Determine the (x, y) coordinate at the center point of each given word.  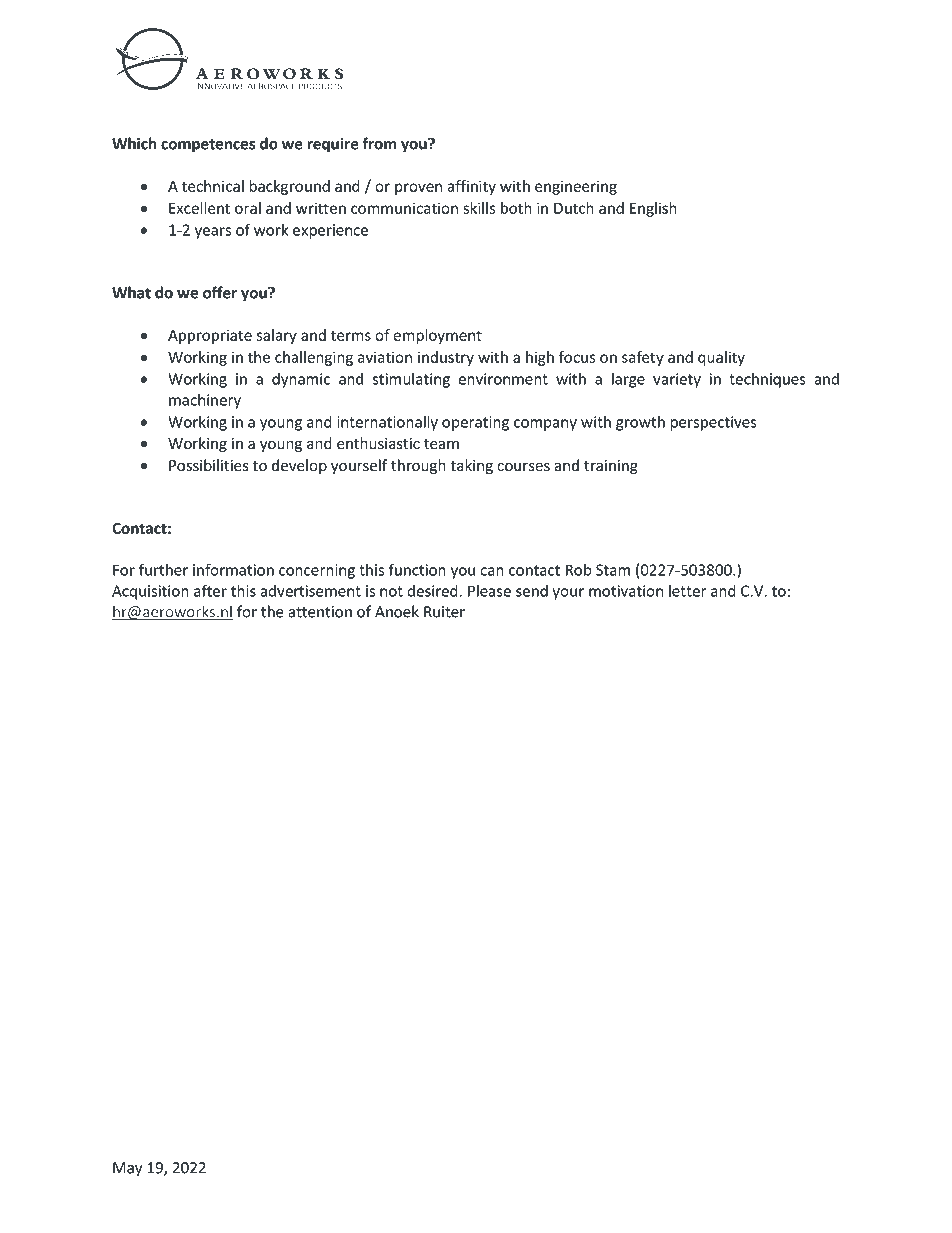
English (653, 209)
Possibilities (209, 465)
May (127, 1169)
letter (688, 591)
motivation (626, 591)
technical (213, 186)
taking (471, 466)
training (611, 467)
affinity (471, 187)
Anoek (397, 611)
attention (320, 612)
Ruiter (444, 612)
